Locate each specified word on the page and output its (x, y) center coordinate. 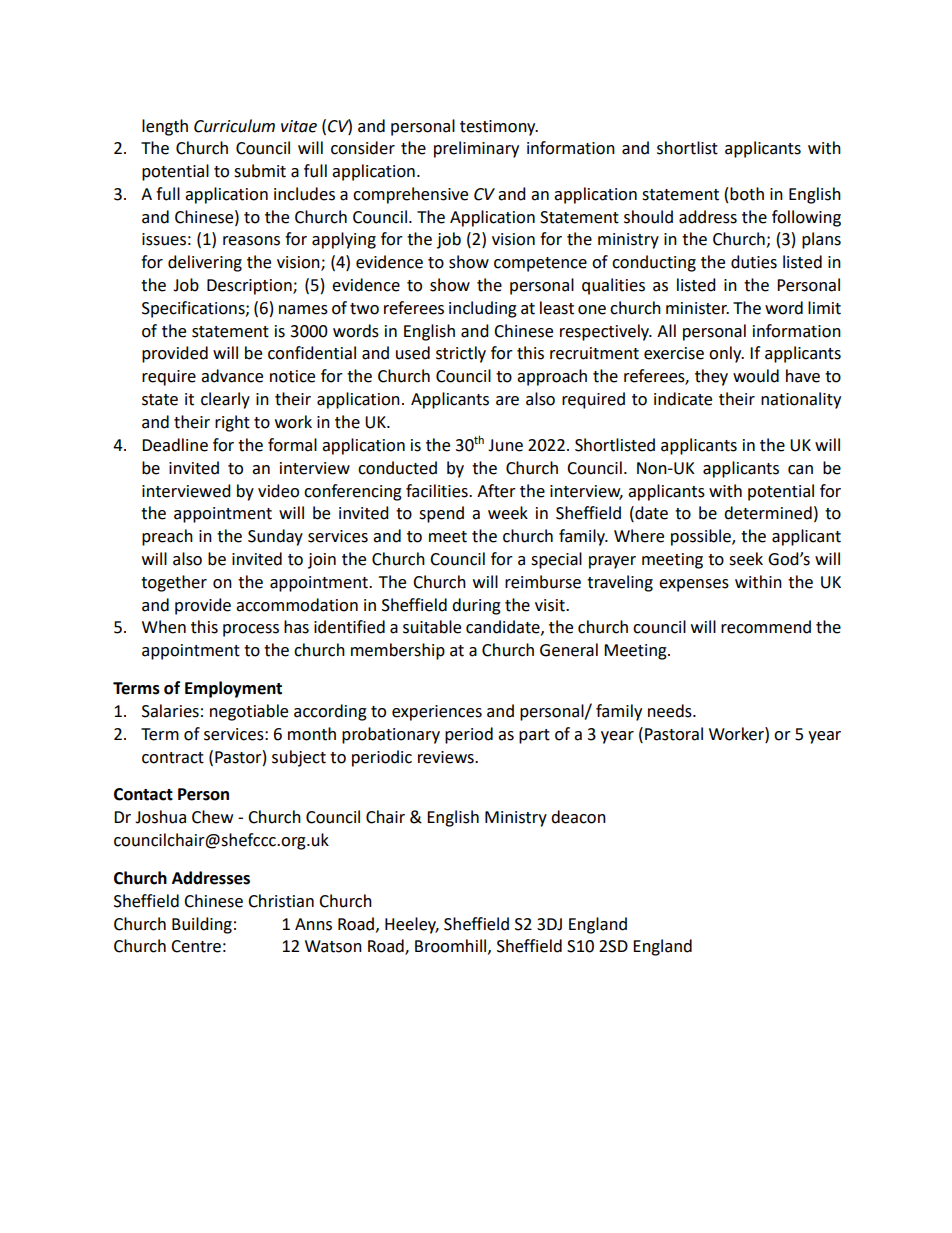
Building (202, 925)
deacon (578, 817)
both (747, 194)
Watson (333, 946)
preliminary (476, 149)
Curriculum (234, 126)
